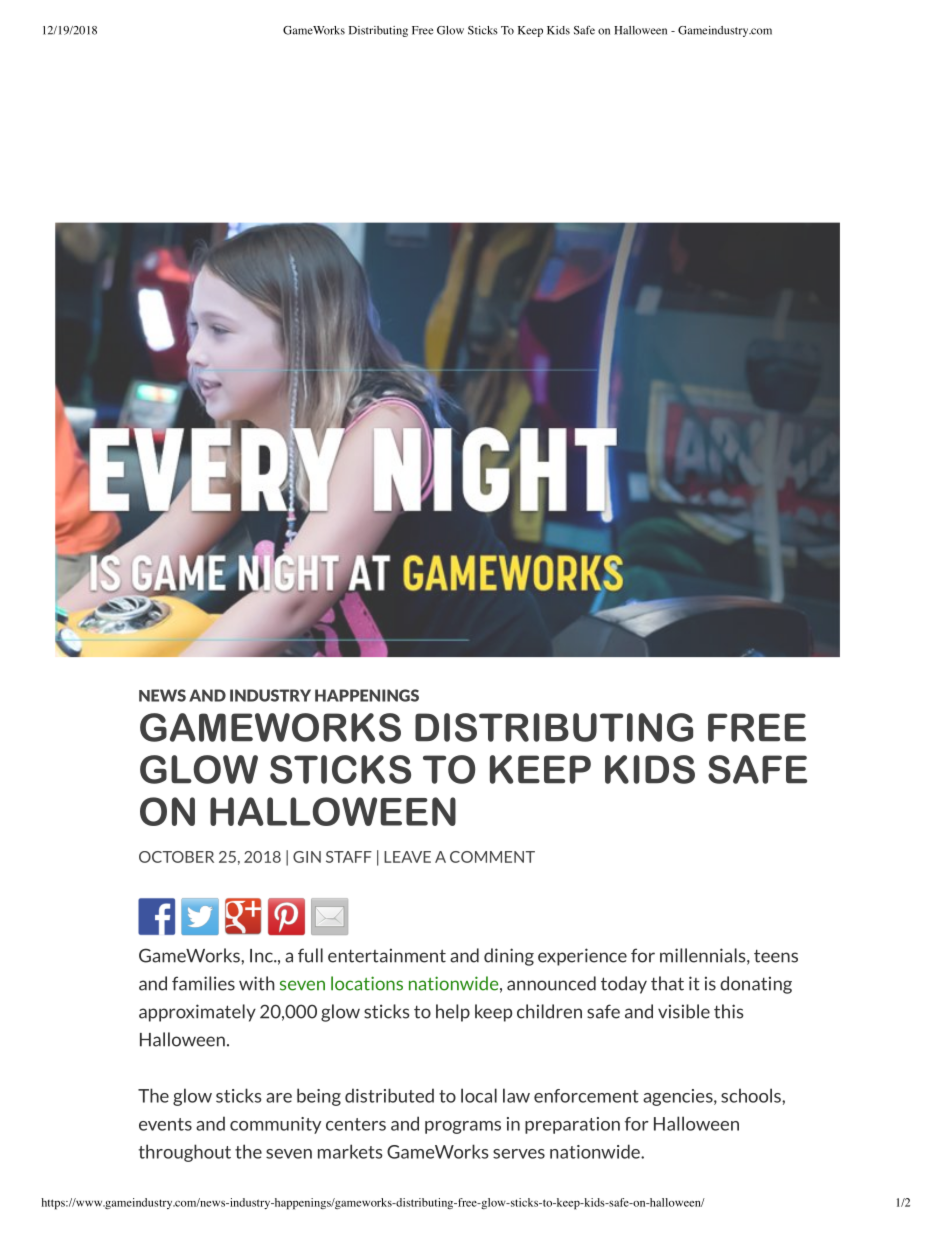 Image resolution: width=952 pixels, height=1233 pixels. I want to click on agencies, so click(679, 1097).
